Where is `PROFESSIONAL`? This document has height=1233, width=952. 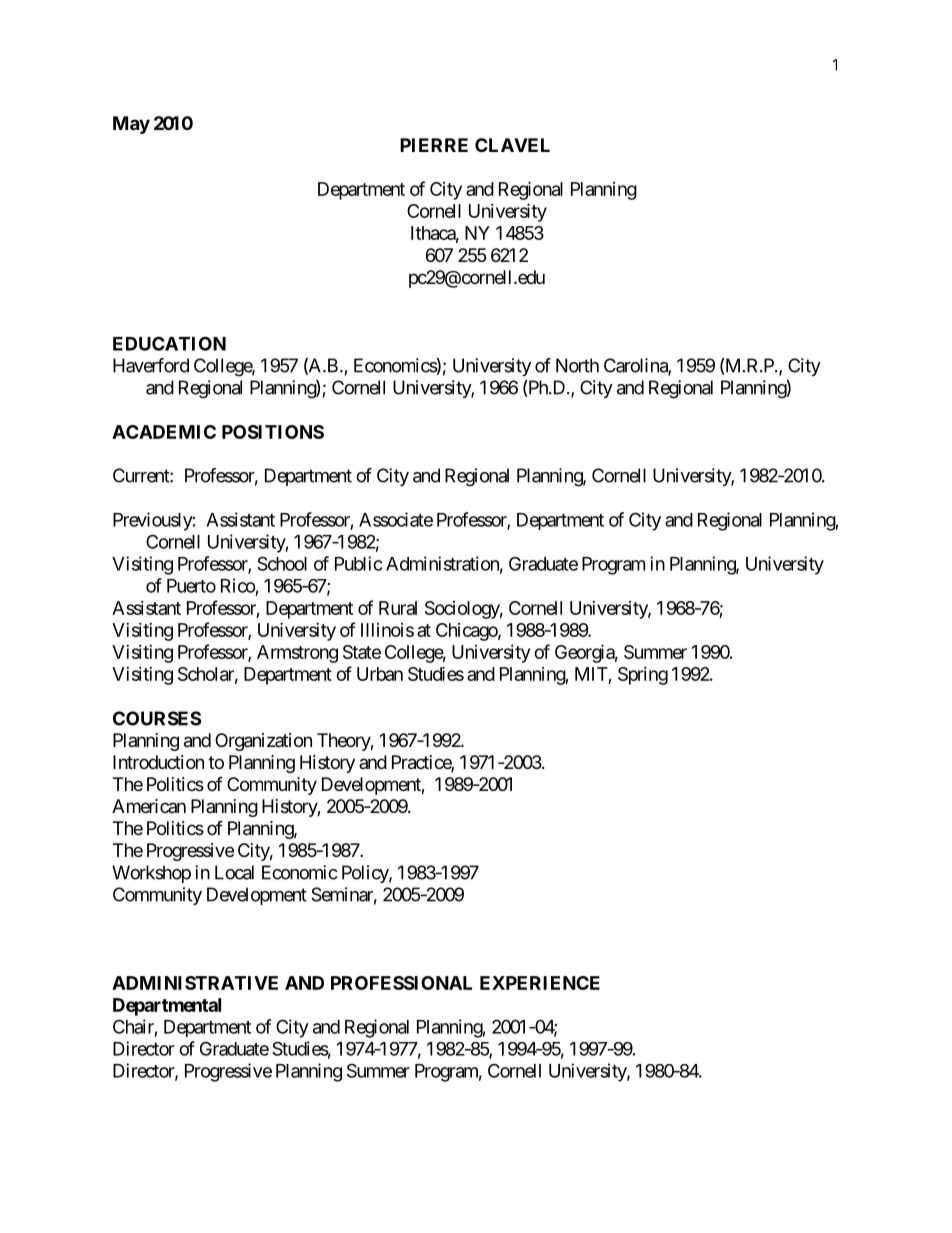 PROFESSIONAL is located at coordinates (401, 983).
